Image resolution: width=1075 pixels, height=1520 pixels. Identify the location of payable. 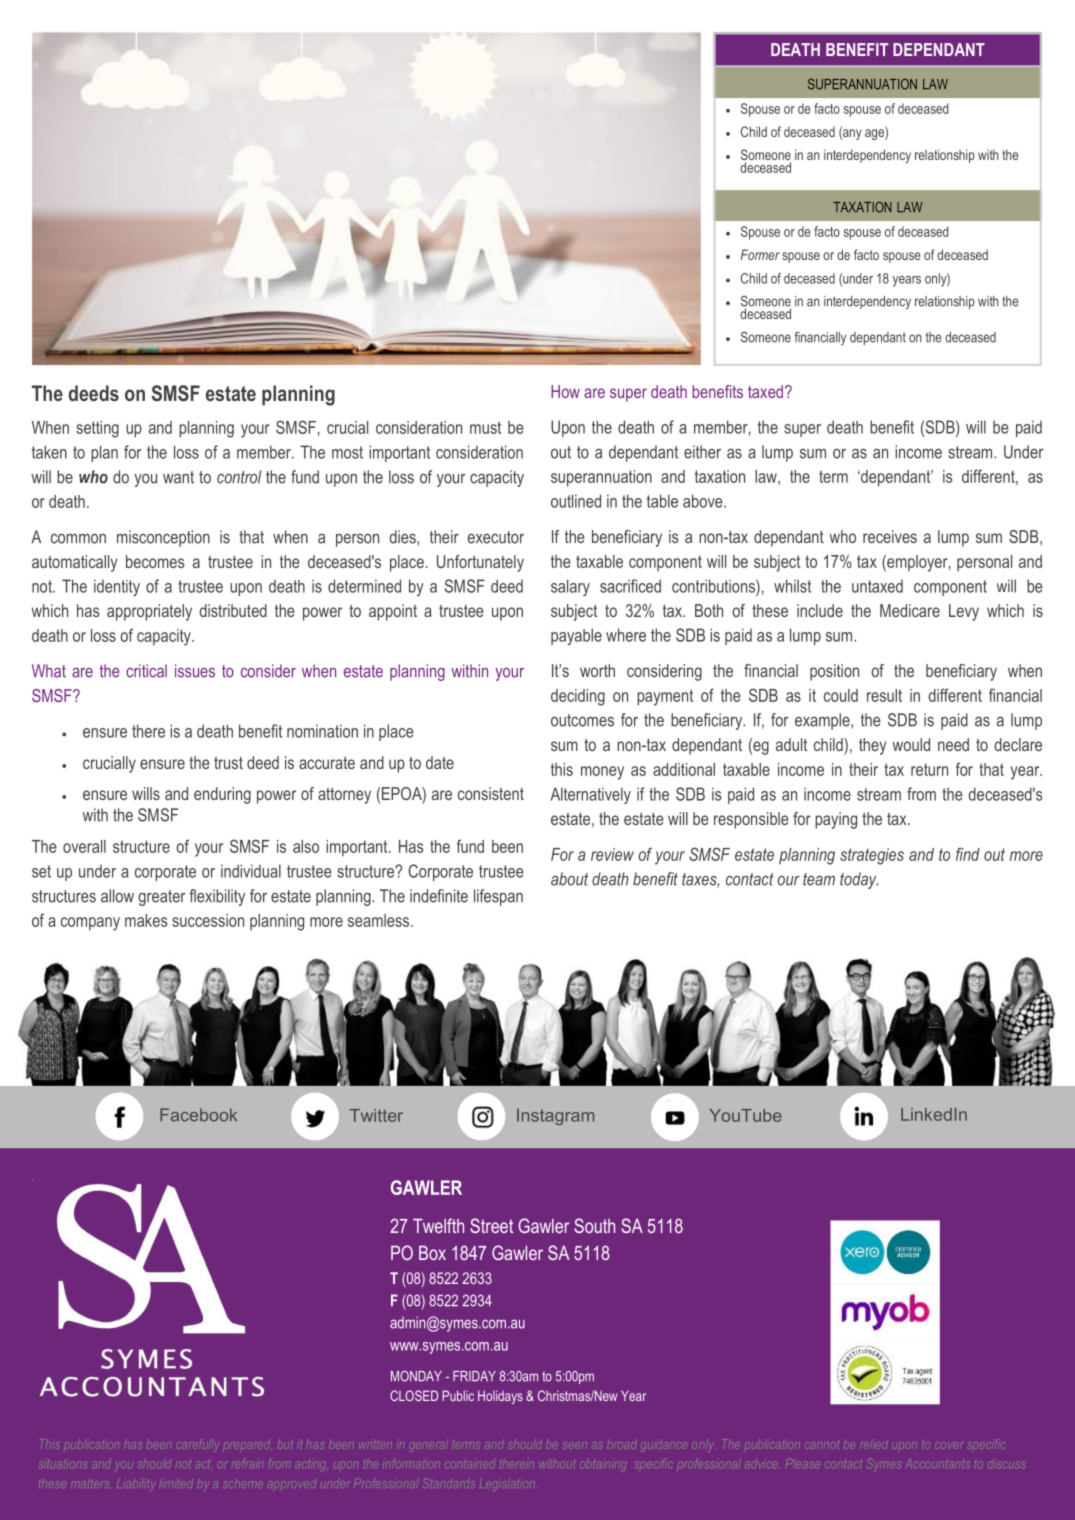
(576, 636).
